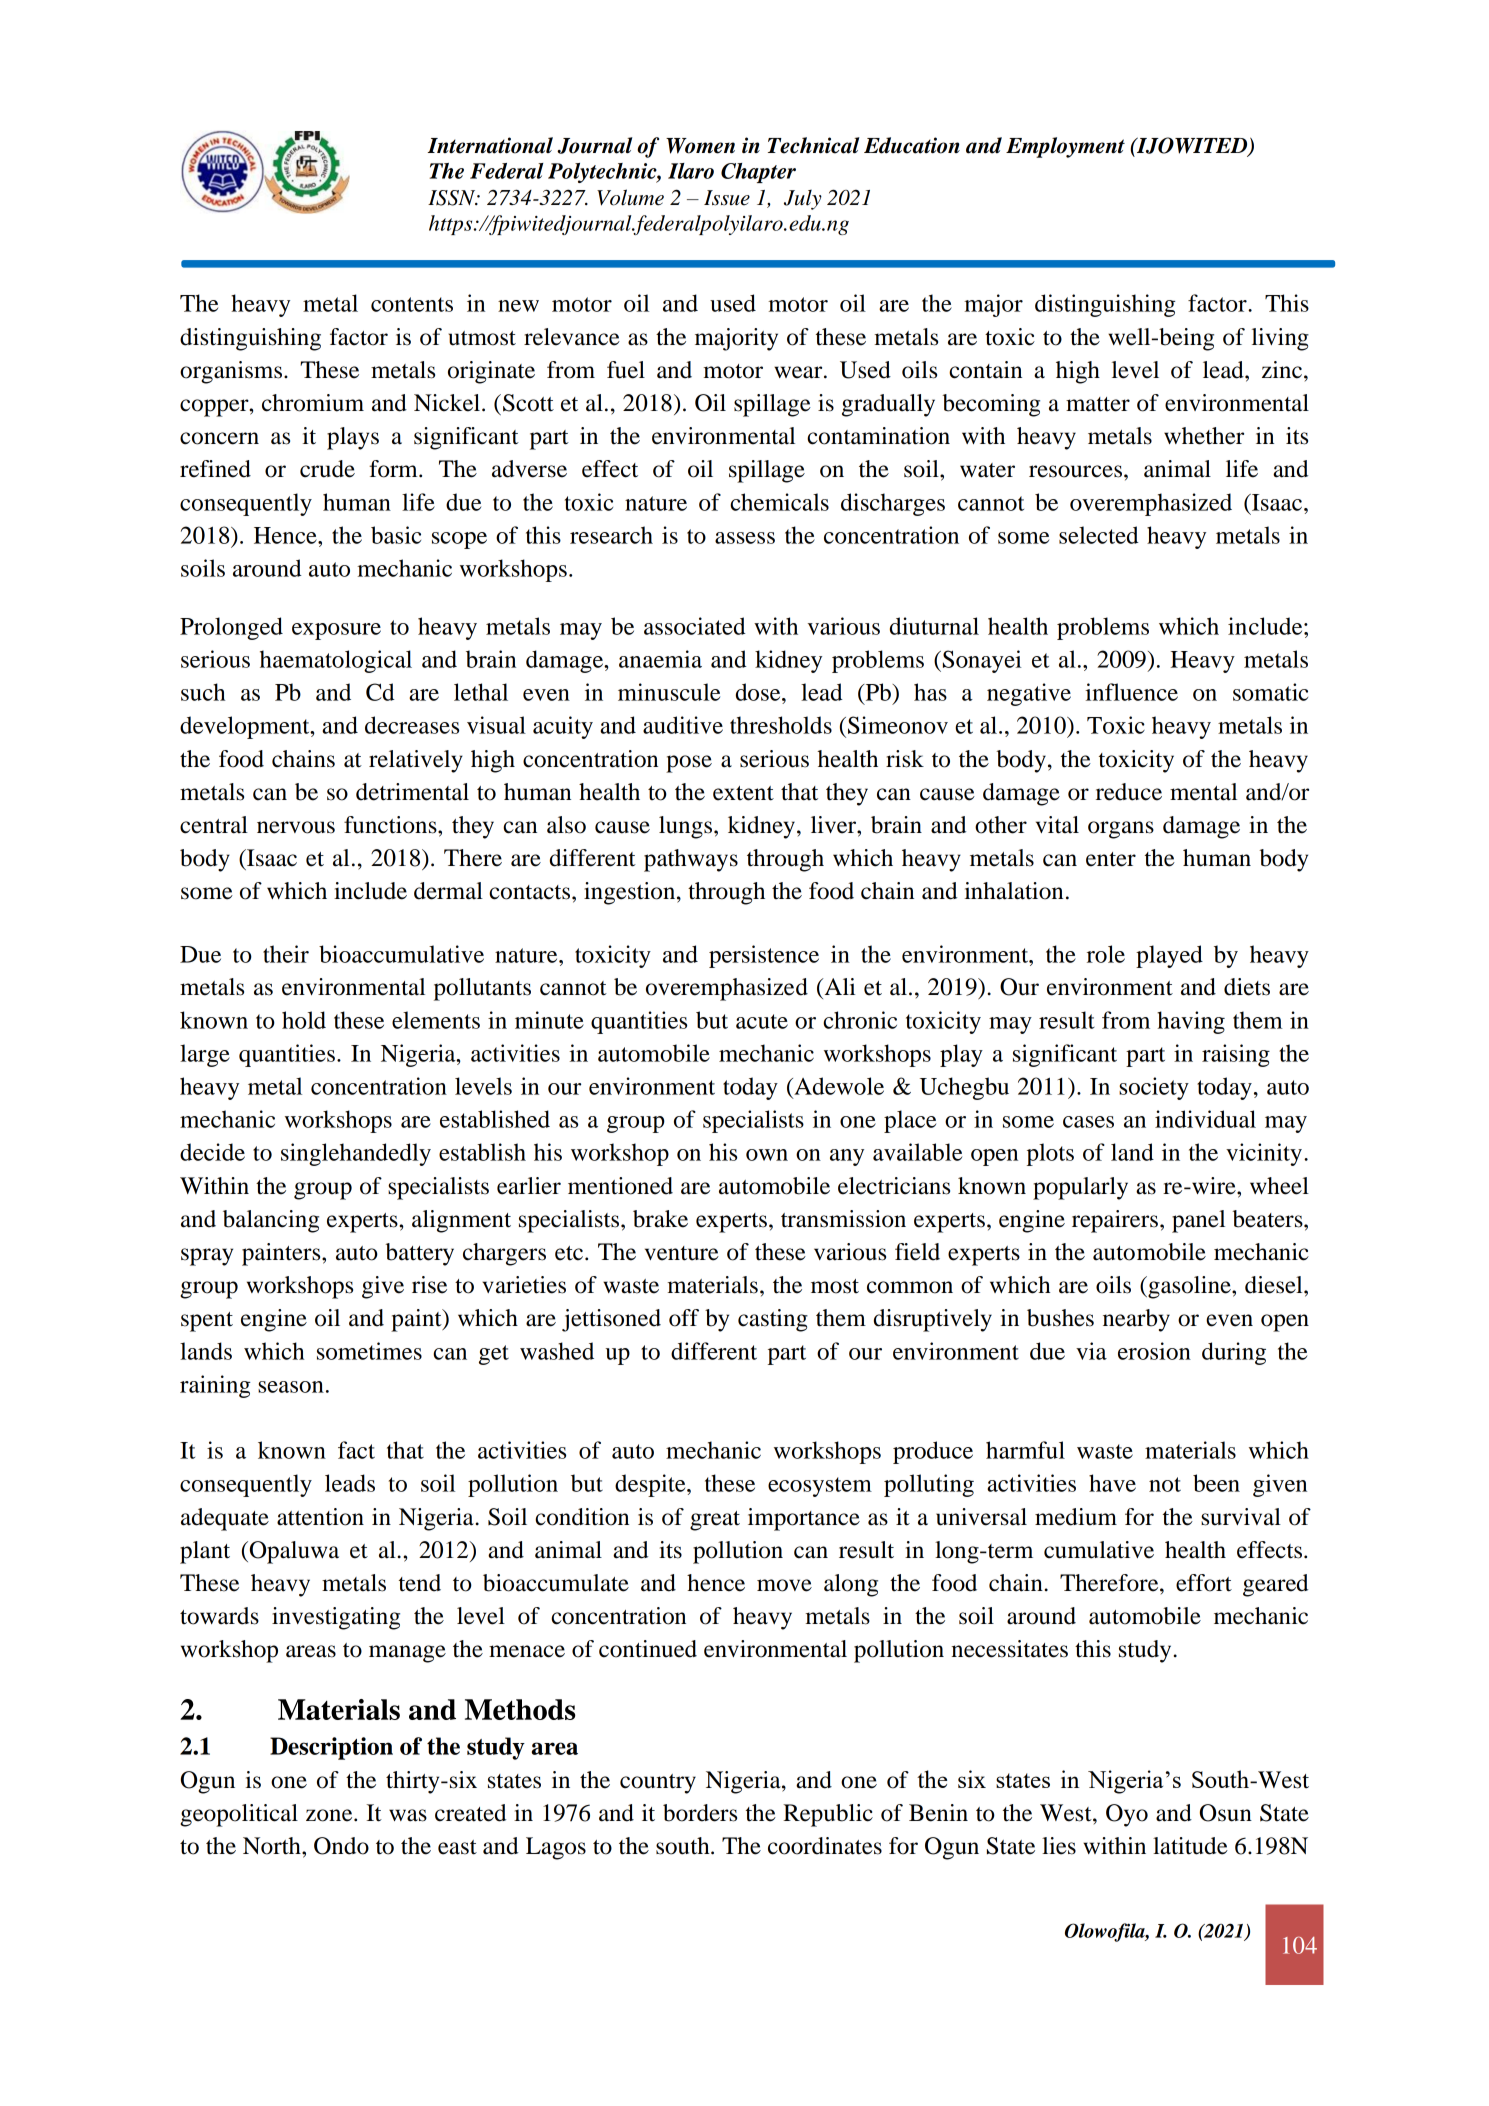 The width and height of the image is (1489, 2106). Describe the element at coordinates (286, 954) in the image. I see `their` at that location.
